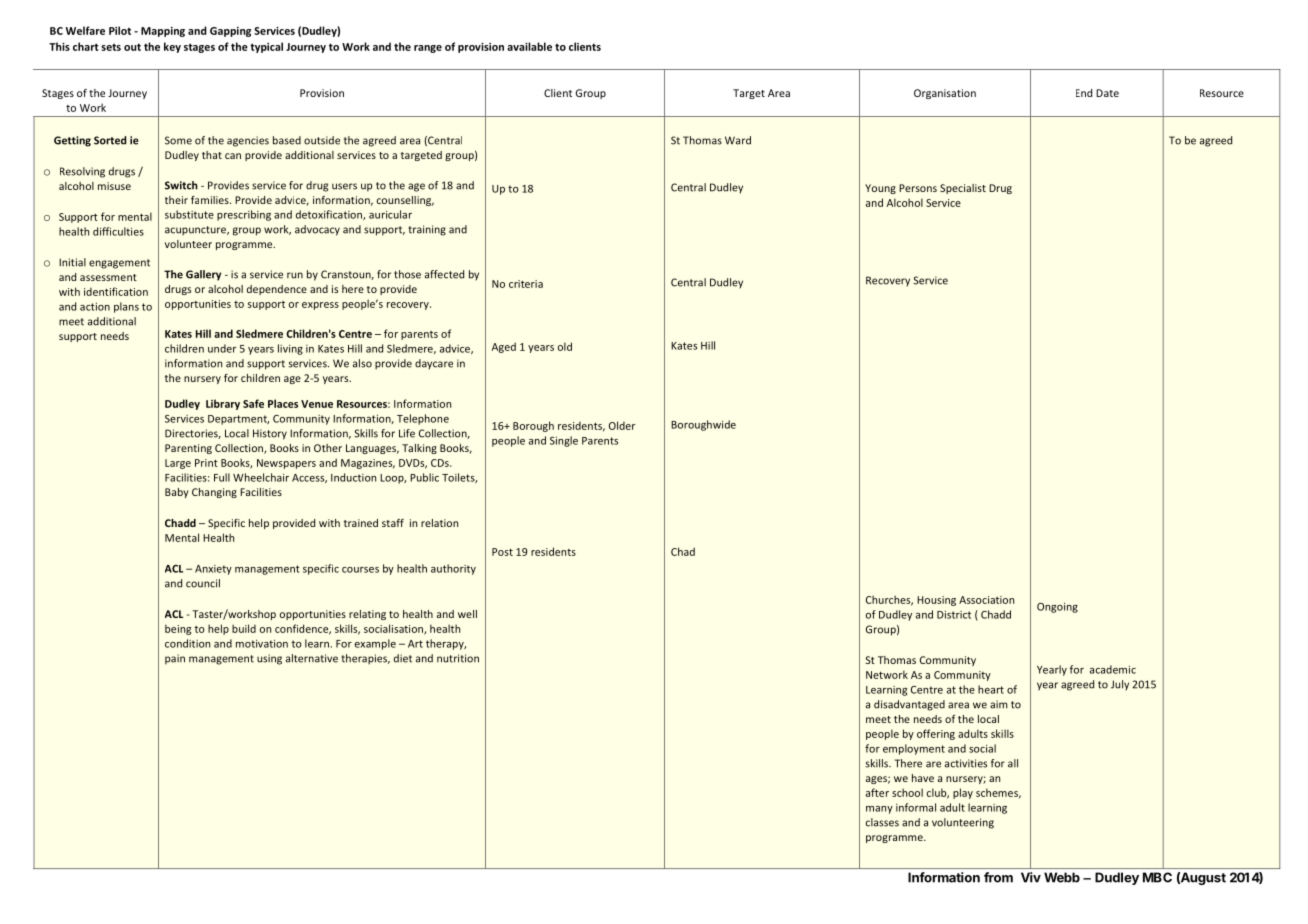  What do you see at coordinates (312, 658) in the screenshot?
I see `alternative` at bounding box center [312, 658].
